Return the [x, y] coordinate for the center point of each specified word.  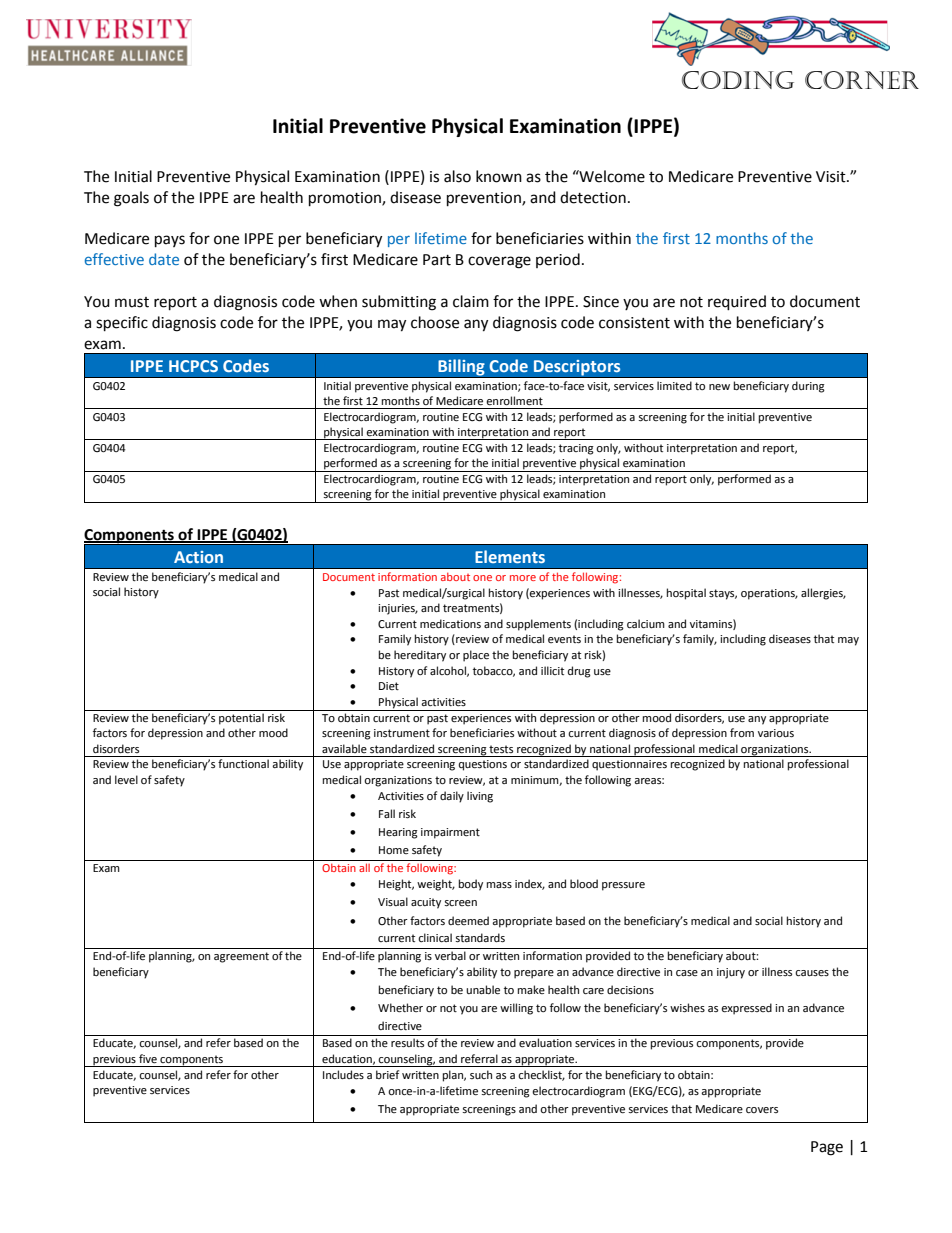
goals [131, 199]
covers [762, 1110]
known [499, 176]
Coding [738, 80]
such [481, 1074]
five [148, 1059]
